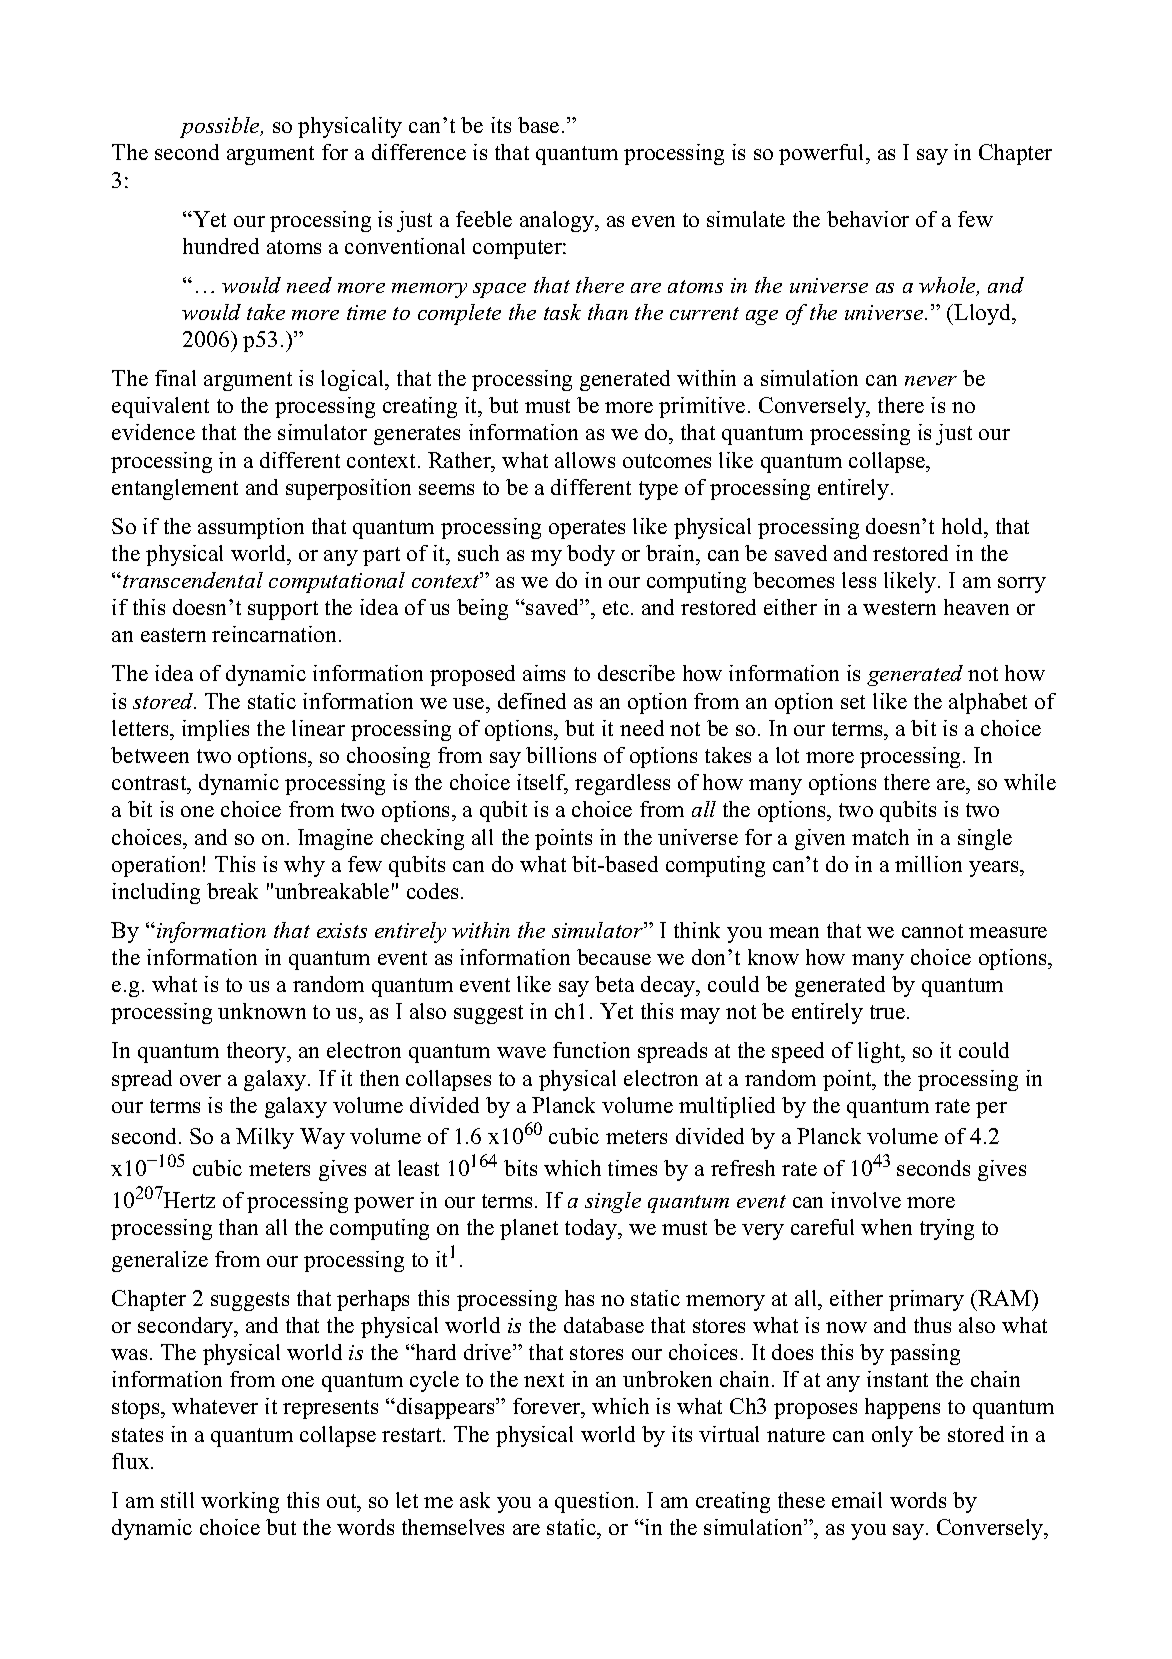  I want to click on working, so click(240, 1502).
